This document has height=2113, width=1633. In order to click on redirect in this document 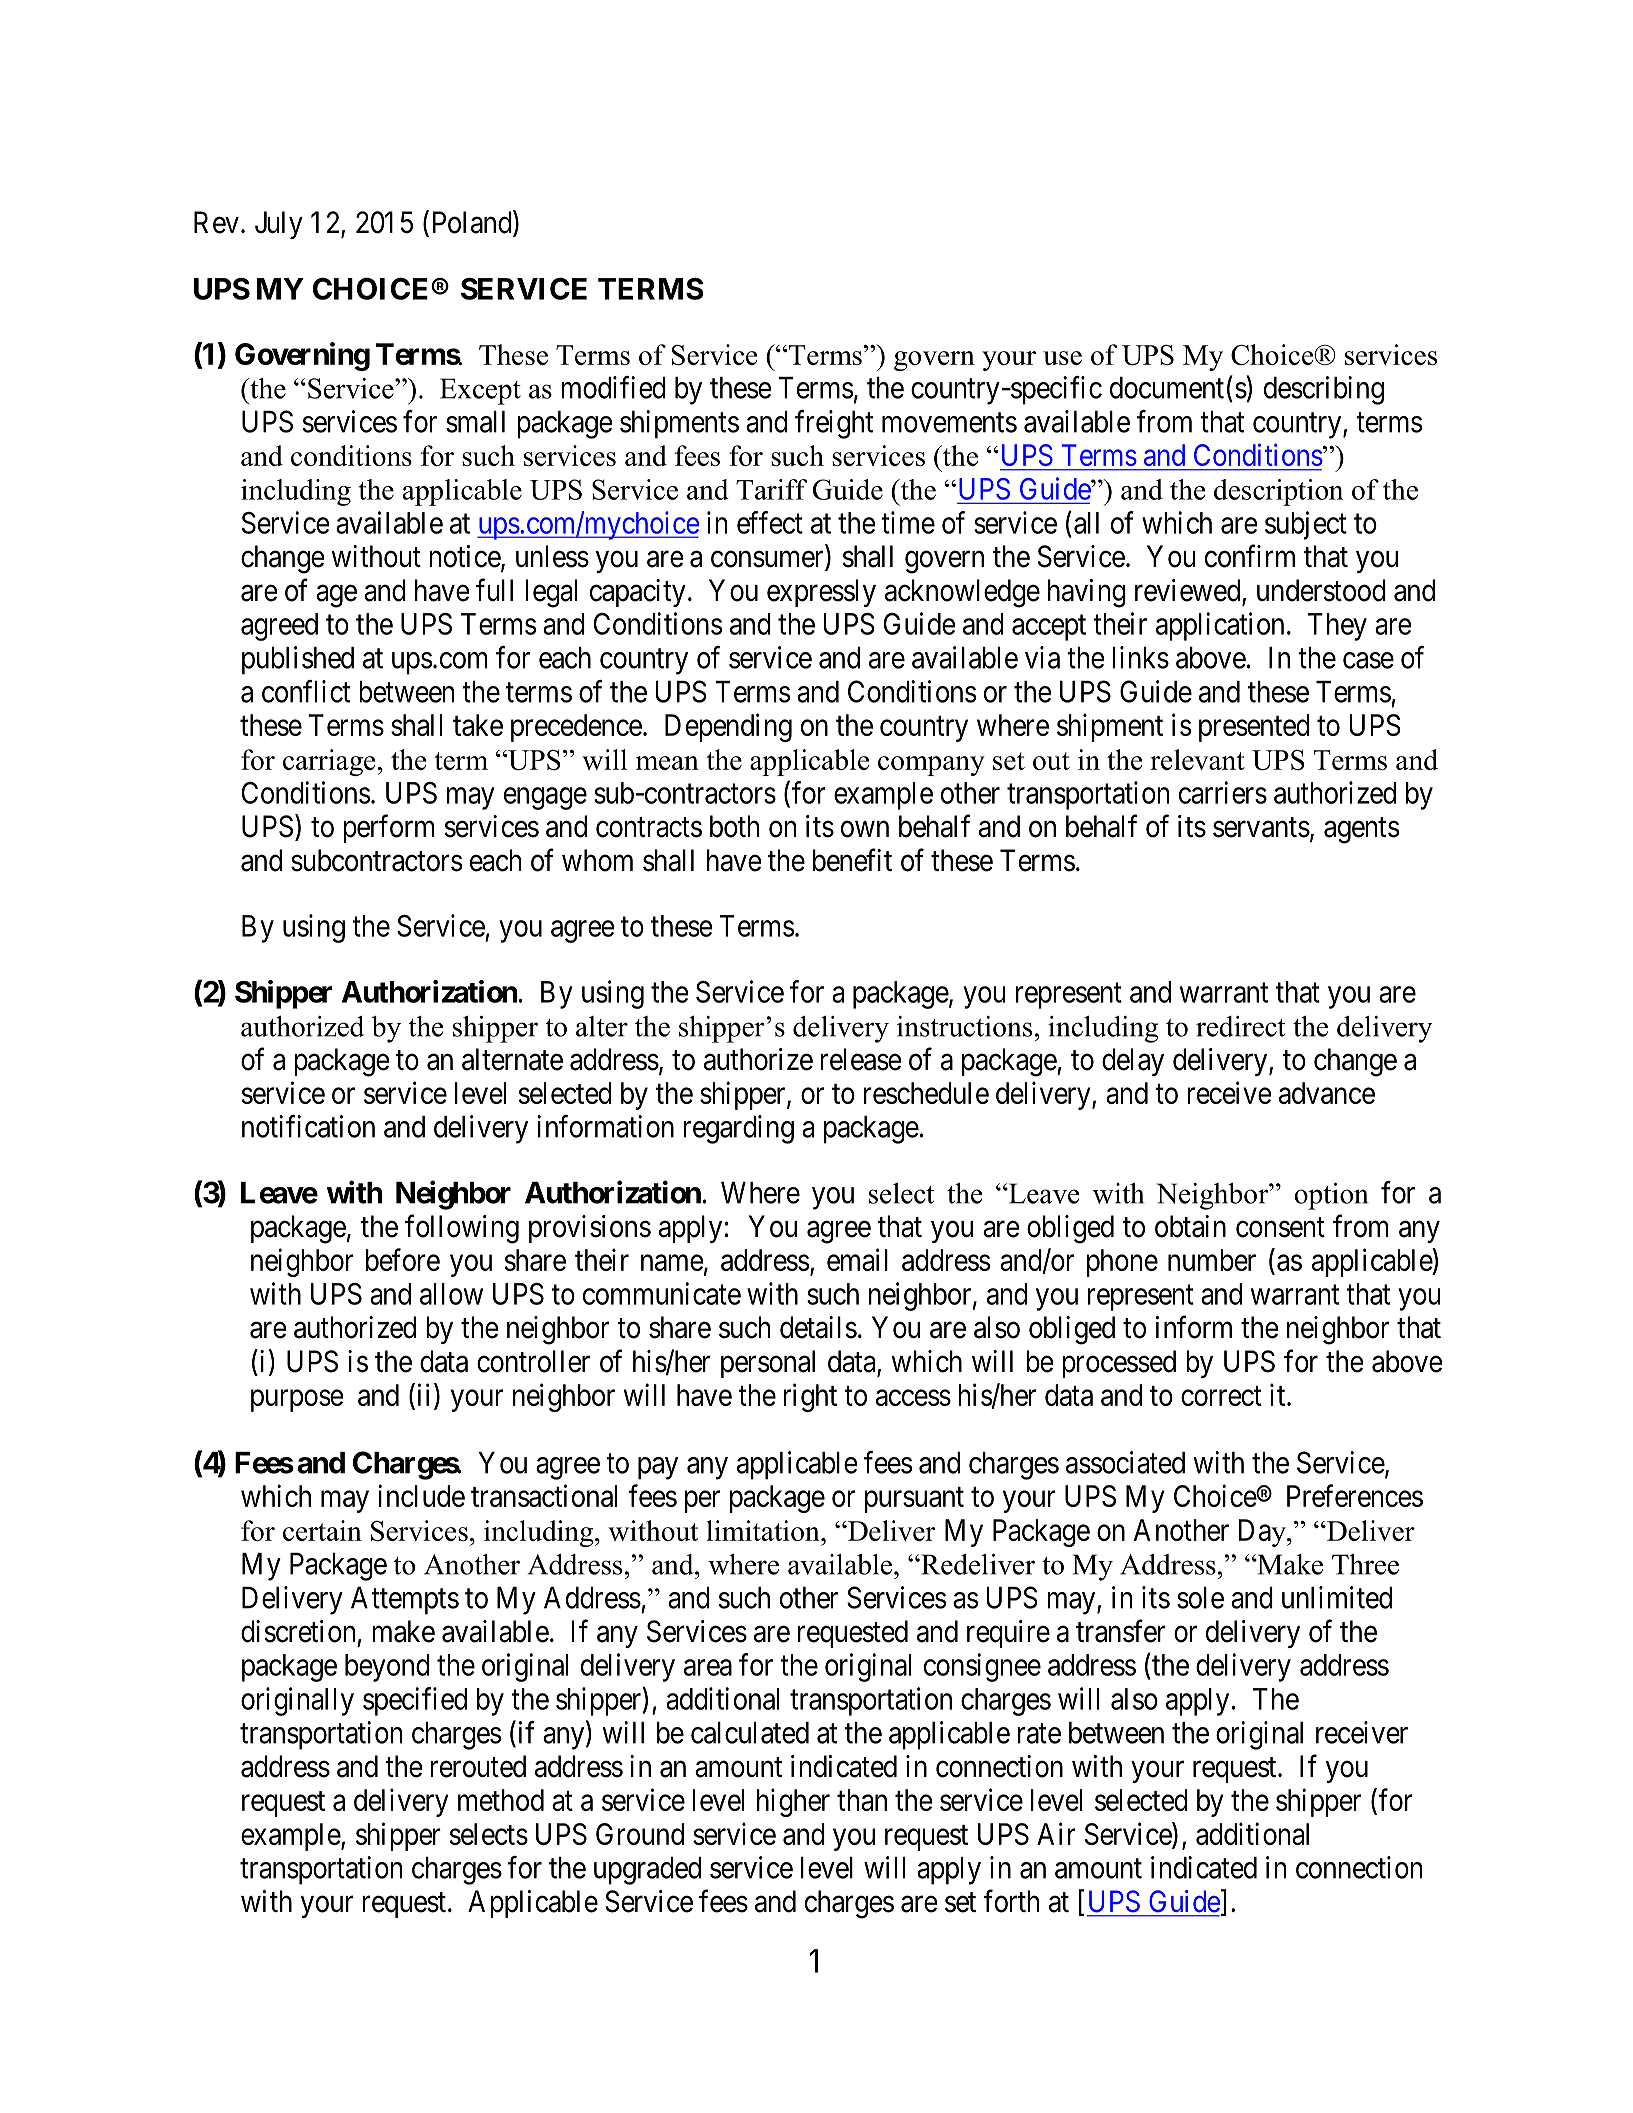, I will do `click(1240, 1026)`.
